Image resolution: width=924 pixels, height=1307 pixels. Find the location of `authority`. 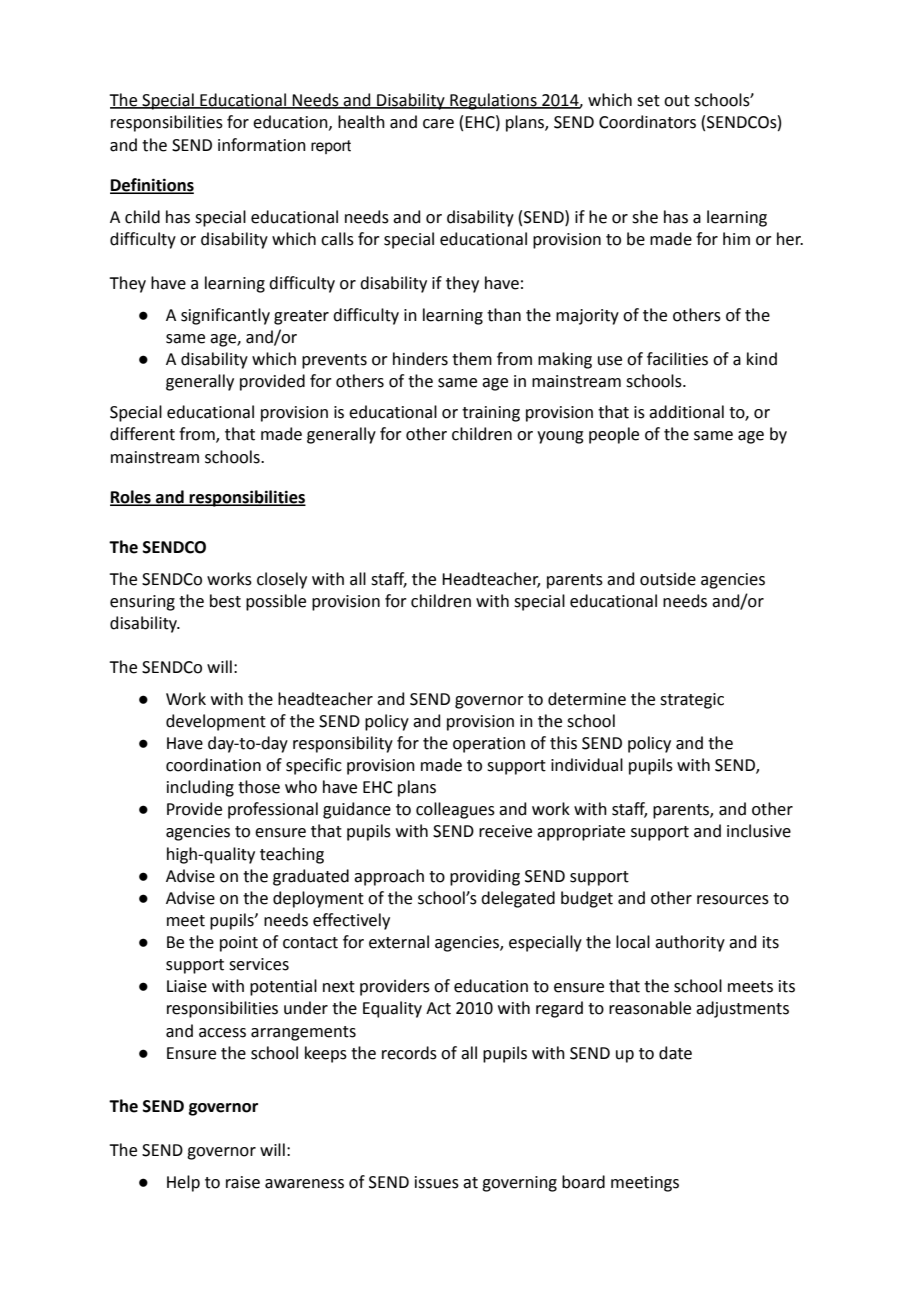

authority is located at coordinates (690, 943).
